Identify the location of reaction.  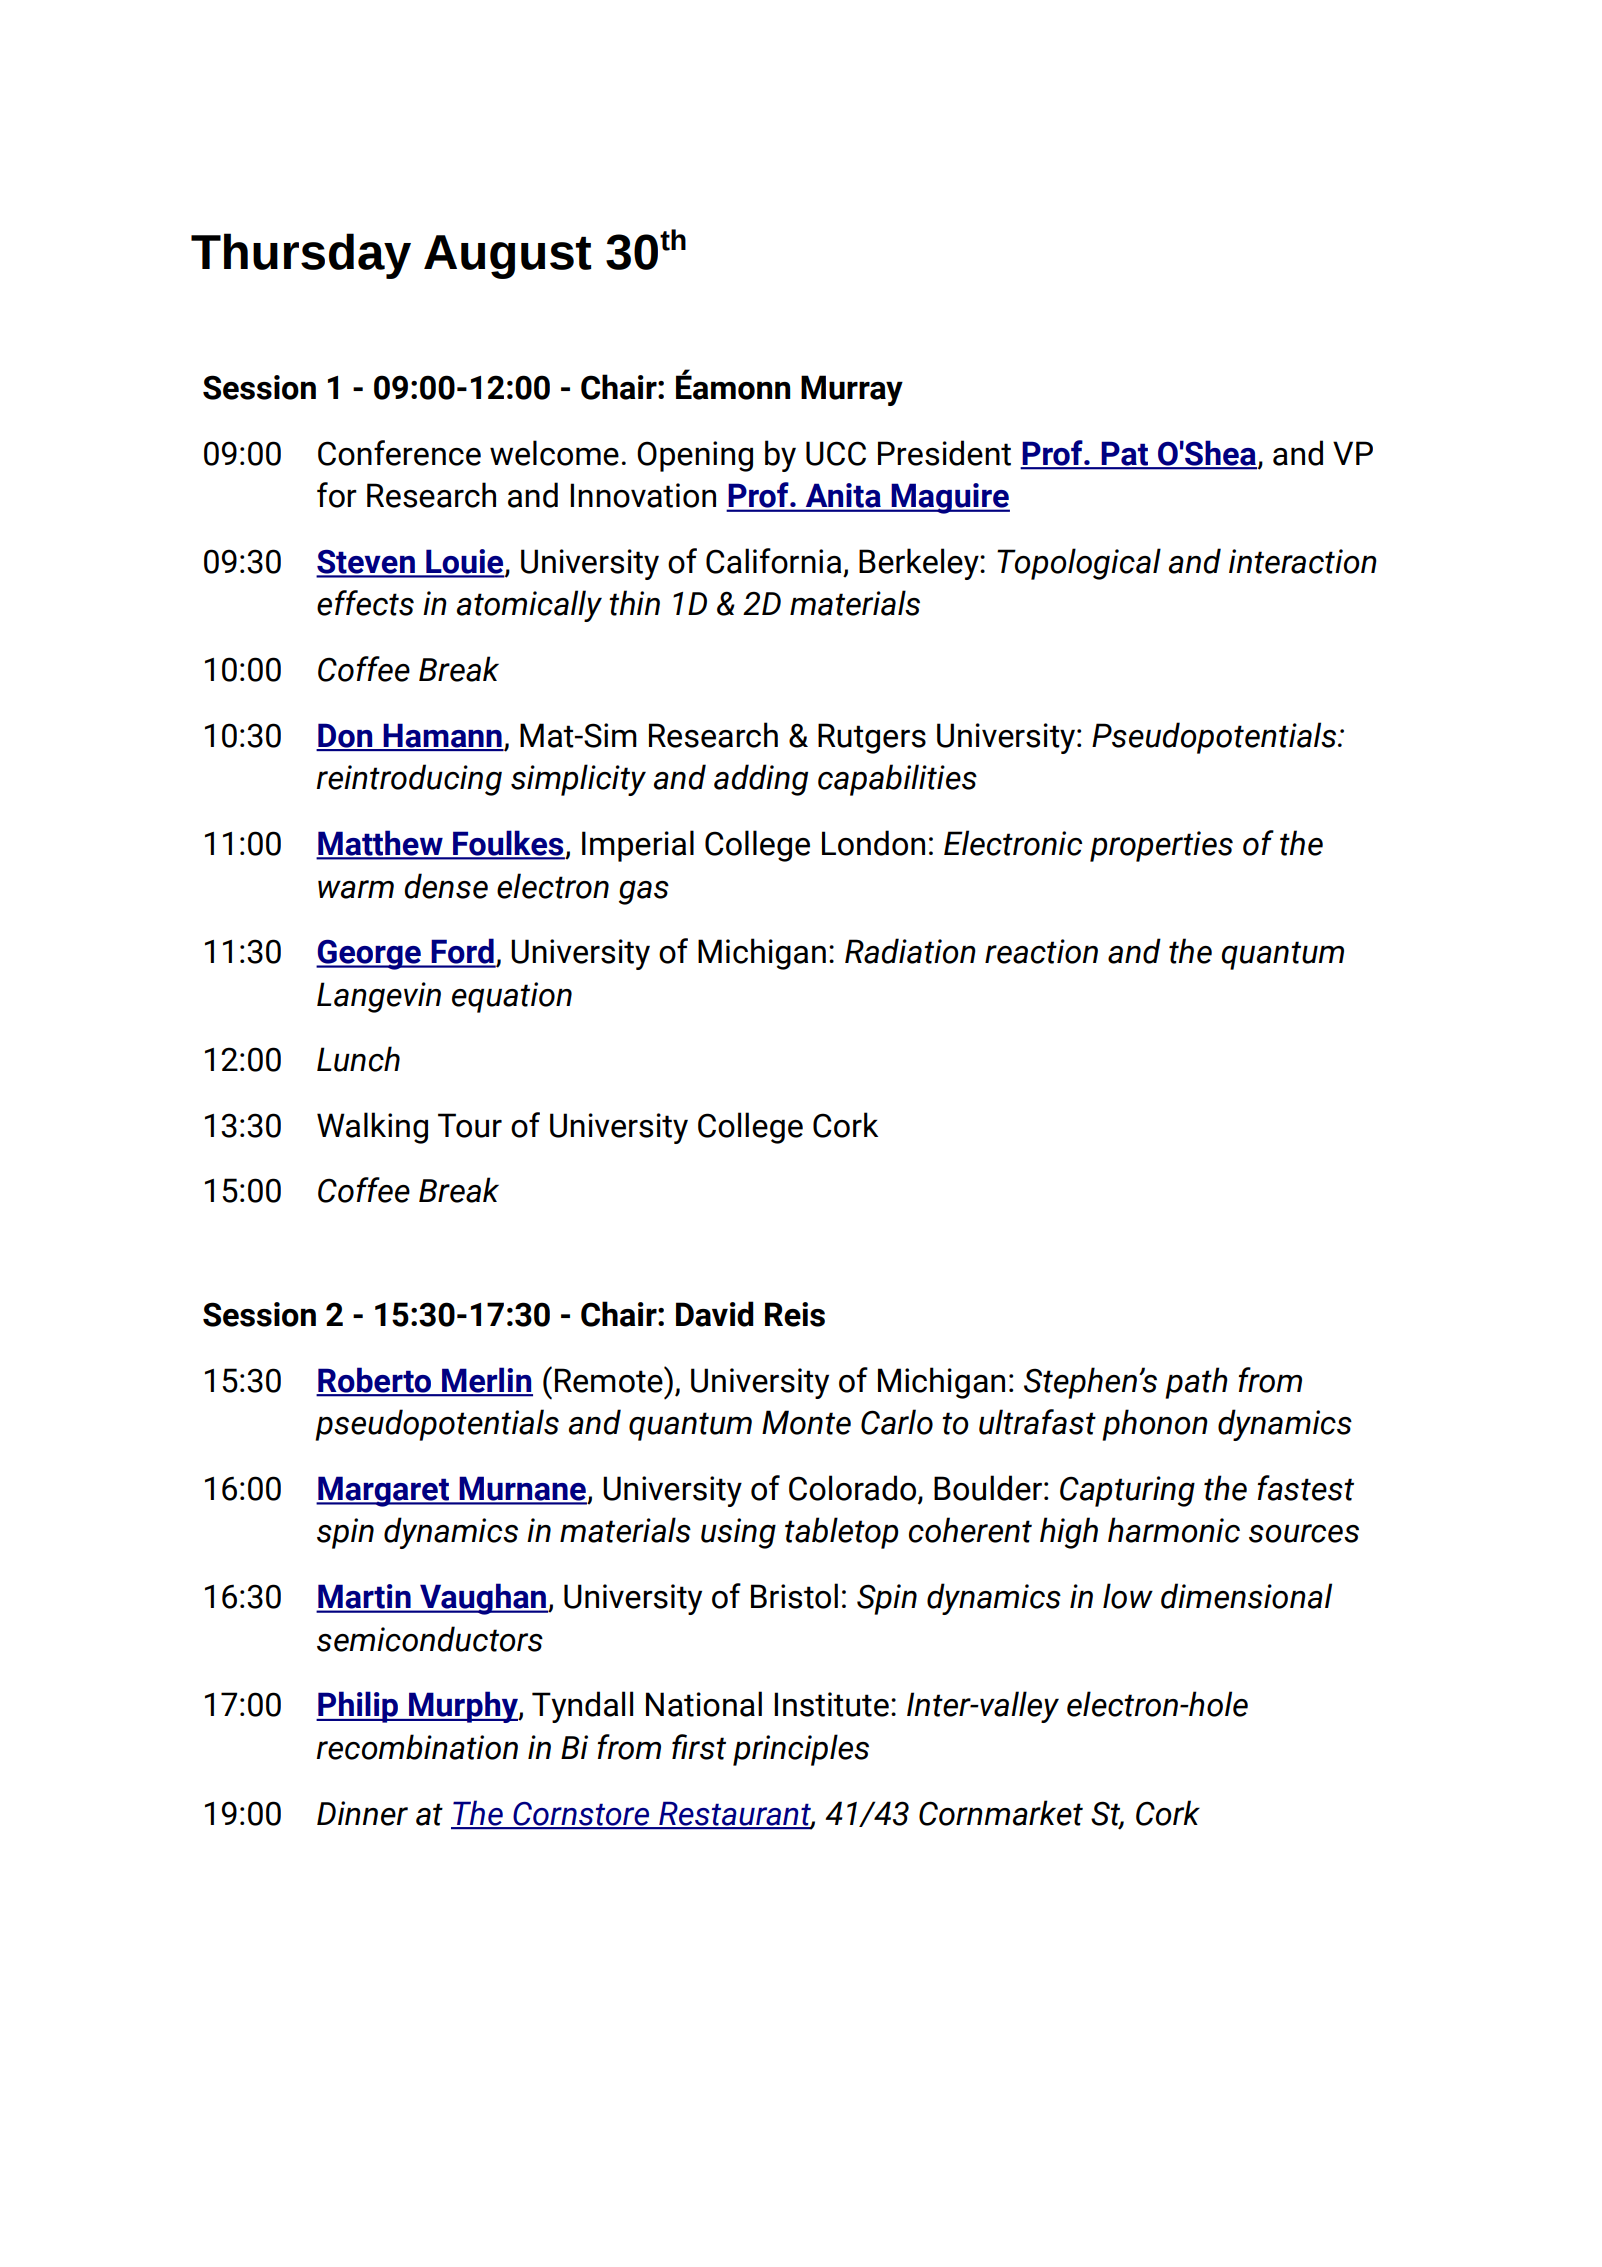
(1041, 951).
